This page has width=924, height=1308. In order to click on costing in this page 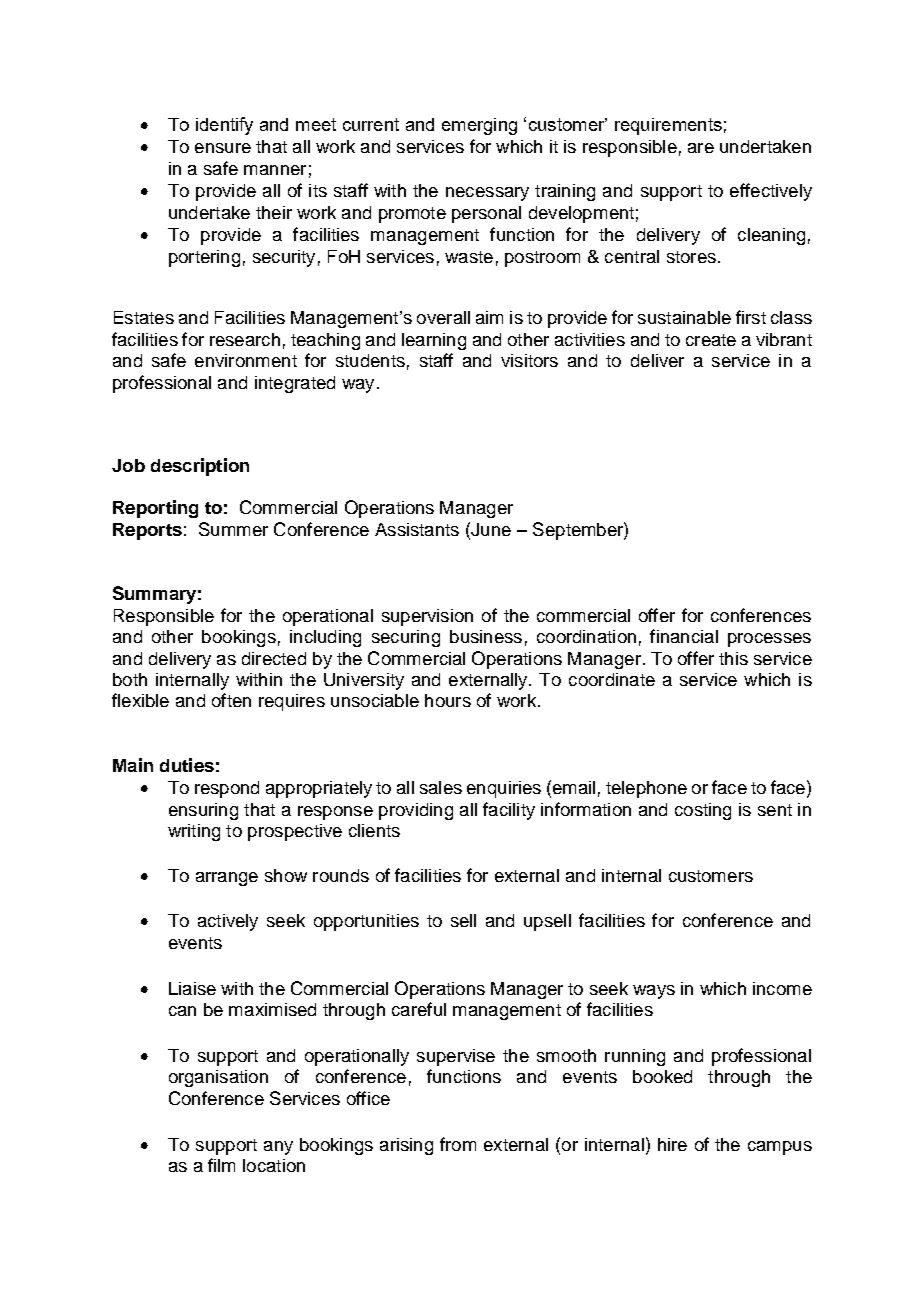, I will do `click(703, 811)`.
